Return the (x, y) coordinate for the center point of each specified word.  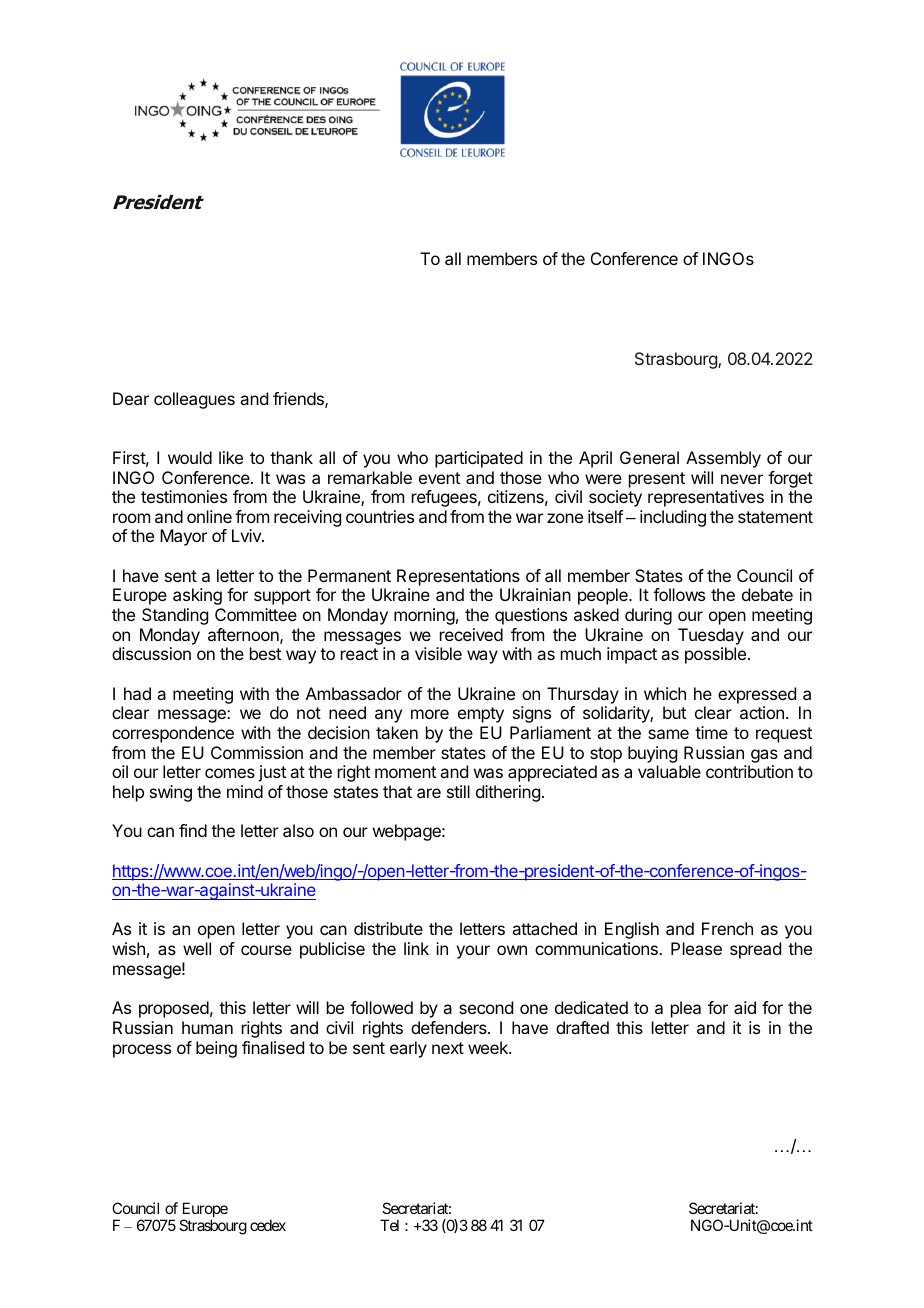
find (193, 830)
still (458, 791)
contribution (749, 771)
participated (479, 459)
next (448, 1048)
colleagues (194, 400)
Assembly (723, 459)
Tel (389, 1225)
